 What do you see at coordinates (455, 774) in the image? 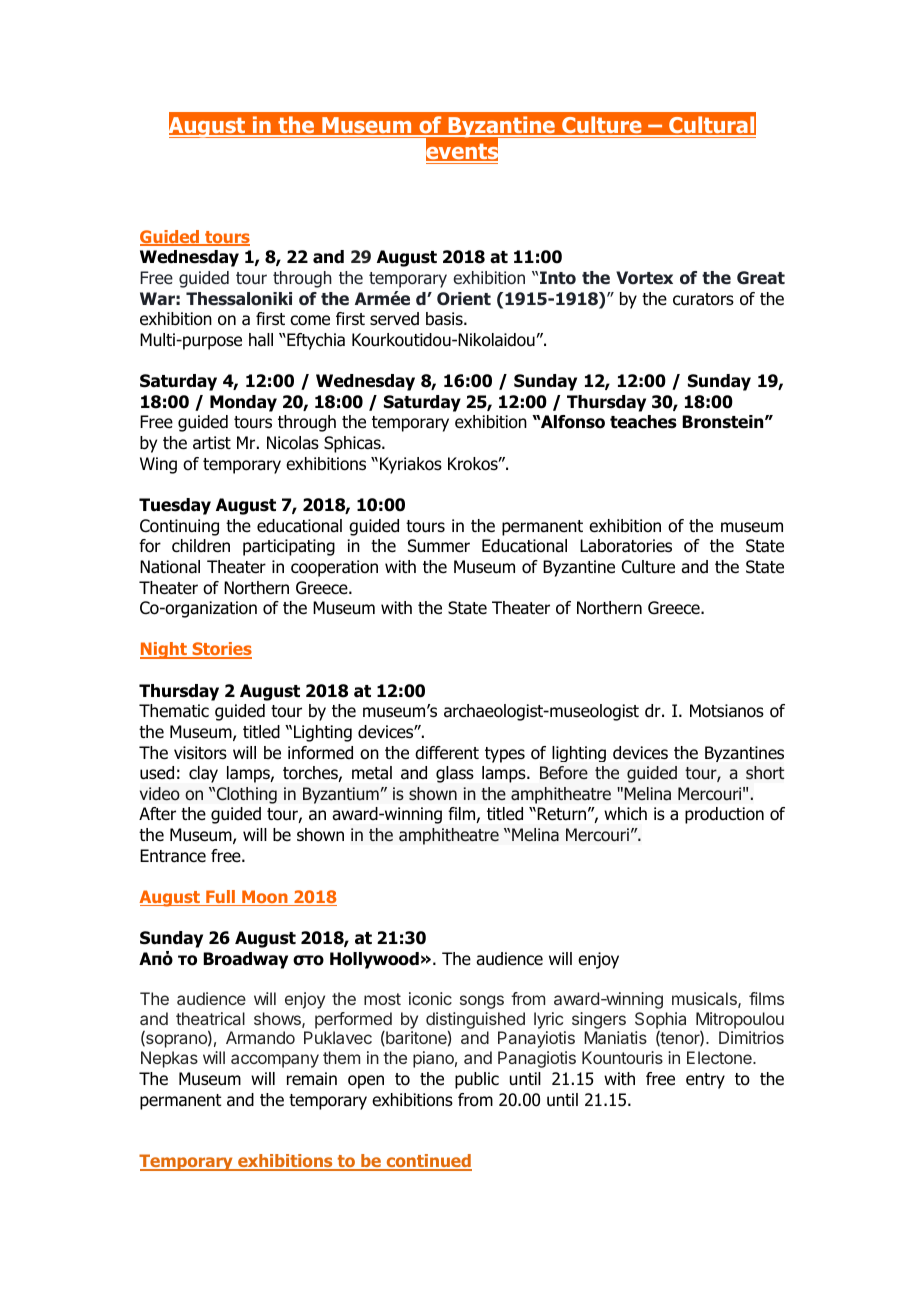
I see `glass` at bounding box center [455, 774].
